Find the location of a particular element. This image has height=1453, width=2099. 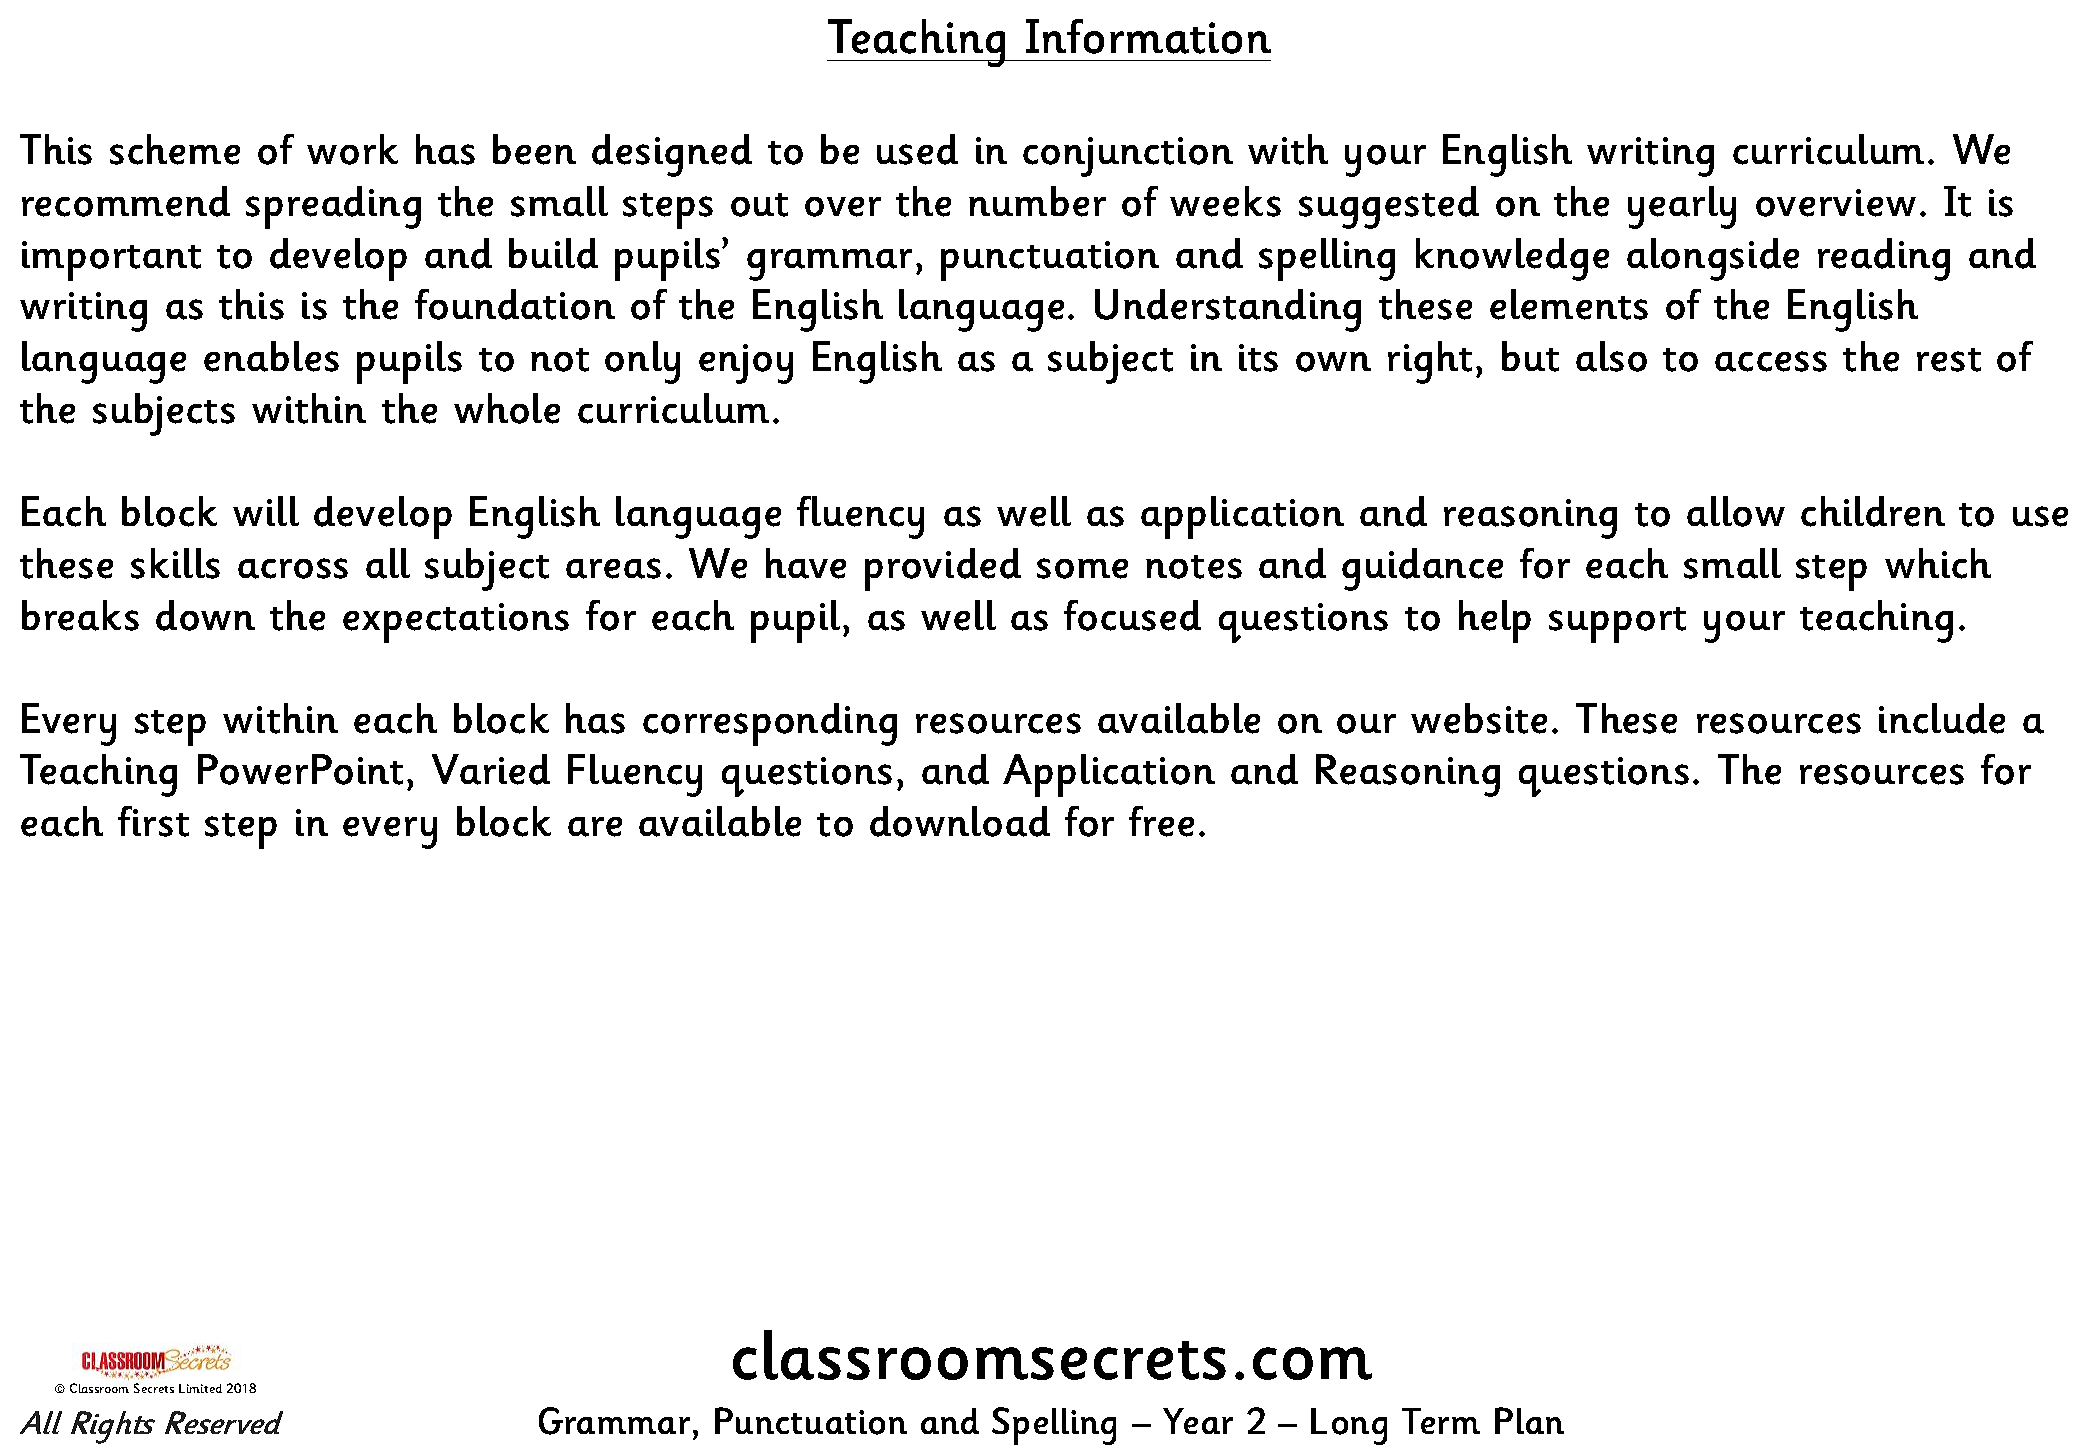

allow is located at coordinates (1736, 511).
